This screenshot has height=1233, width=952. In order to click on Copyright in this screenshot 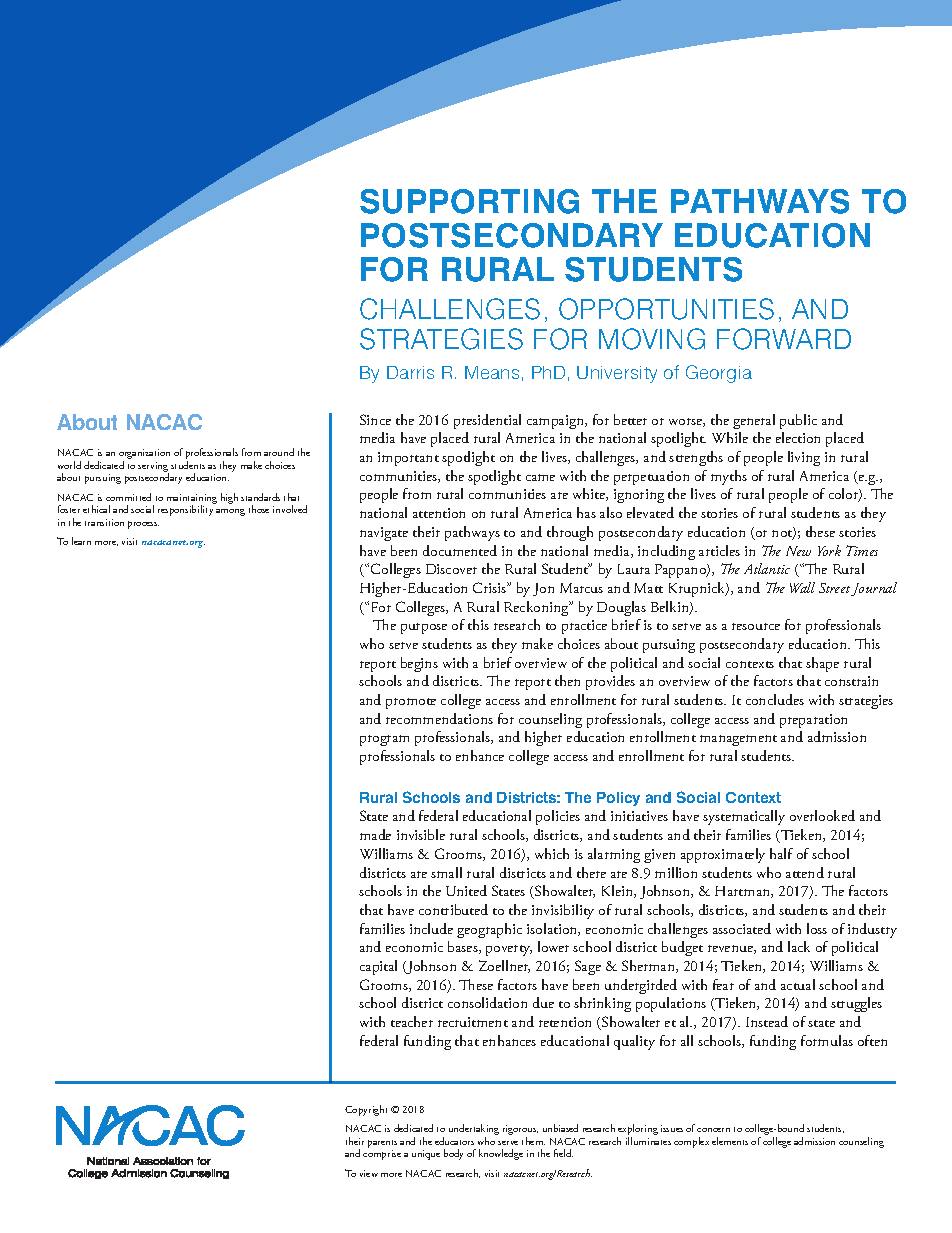, I will do `click(366, 1110)`.
